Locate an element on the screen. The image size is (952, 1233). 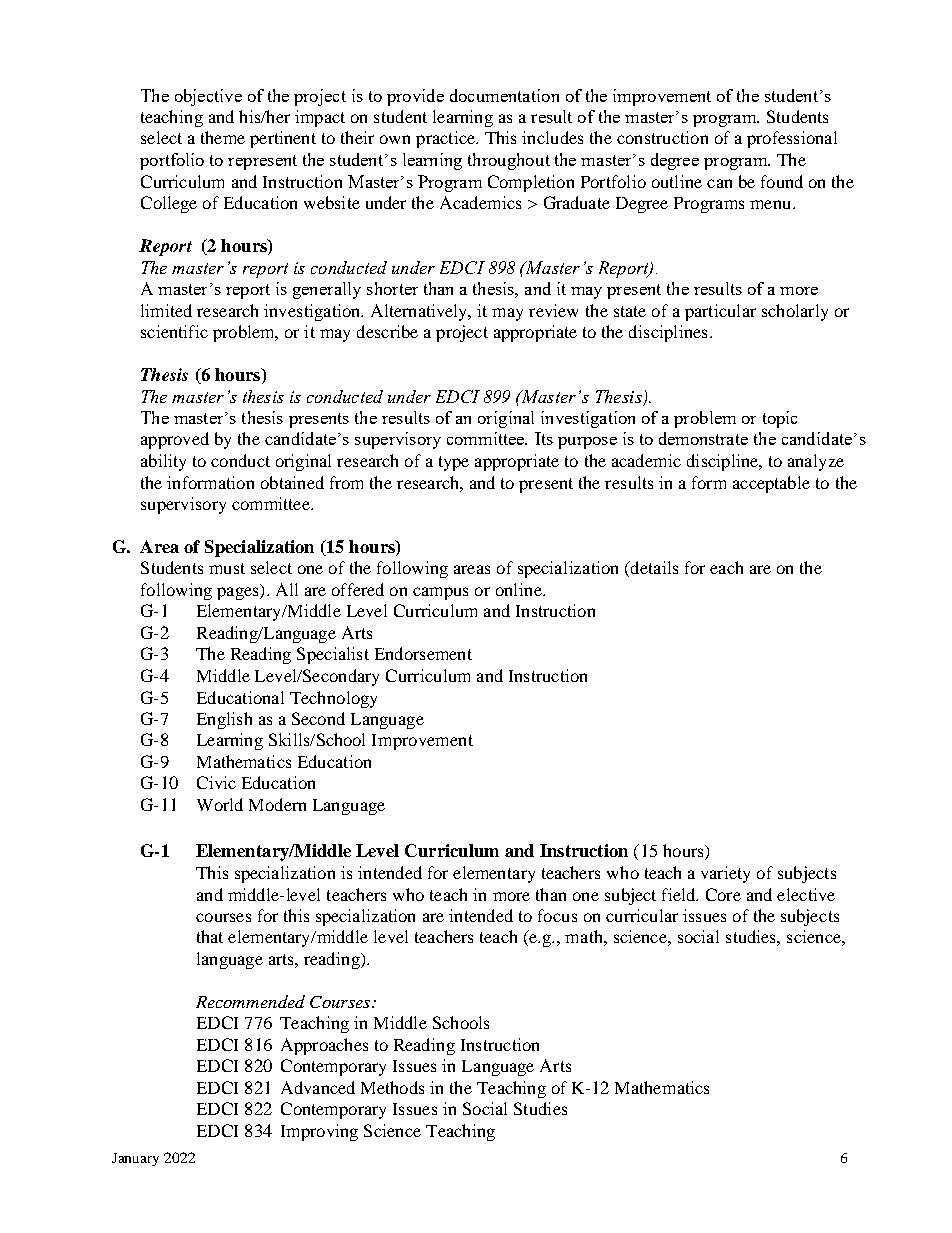
pages is located at coordinates (239, 593).
